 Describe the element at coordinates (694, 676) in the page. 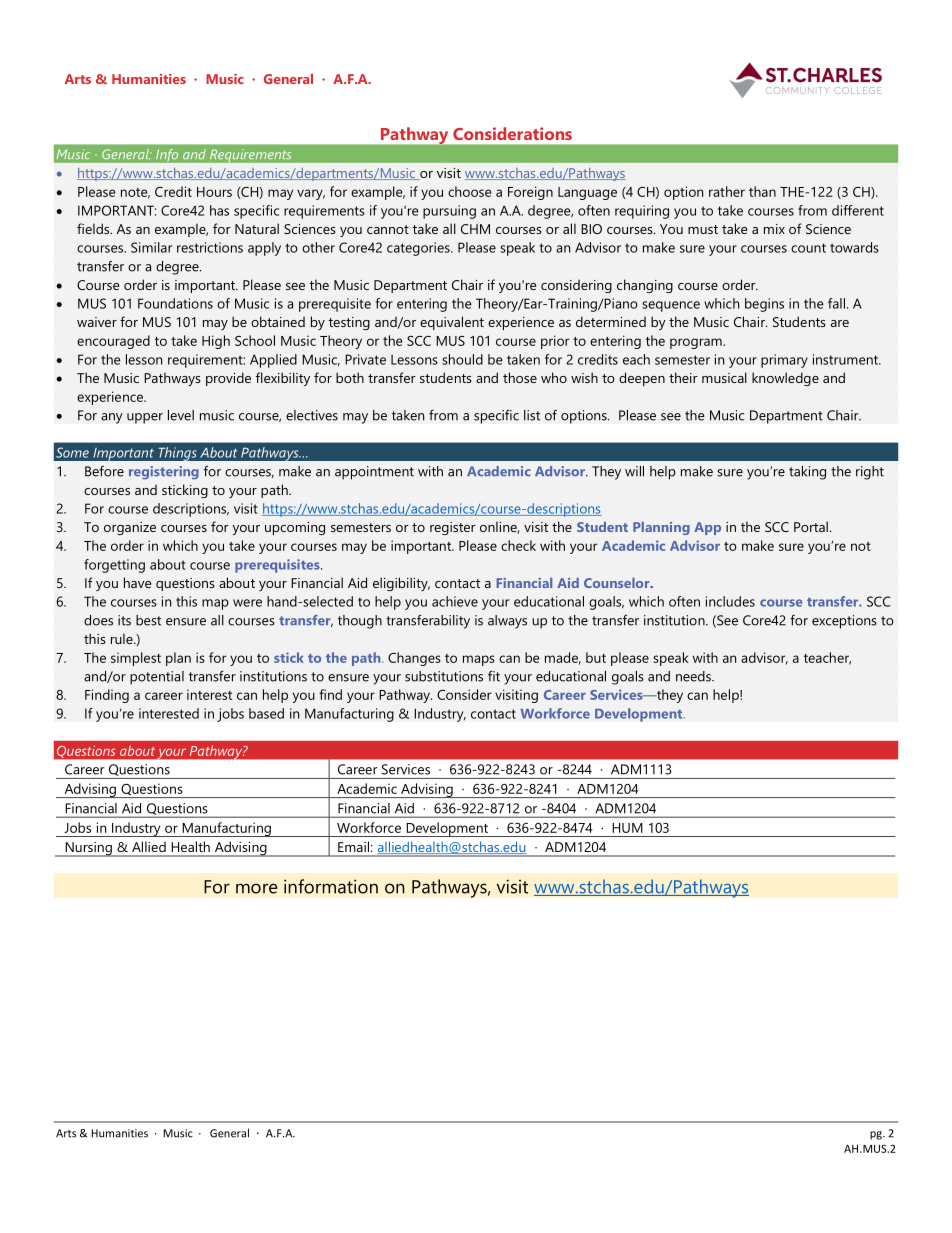

I see `needs` at that location.
